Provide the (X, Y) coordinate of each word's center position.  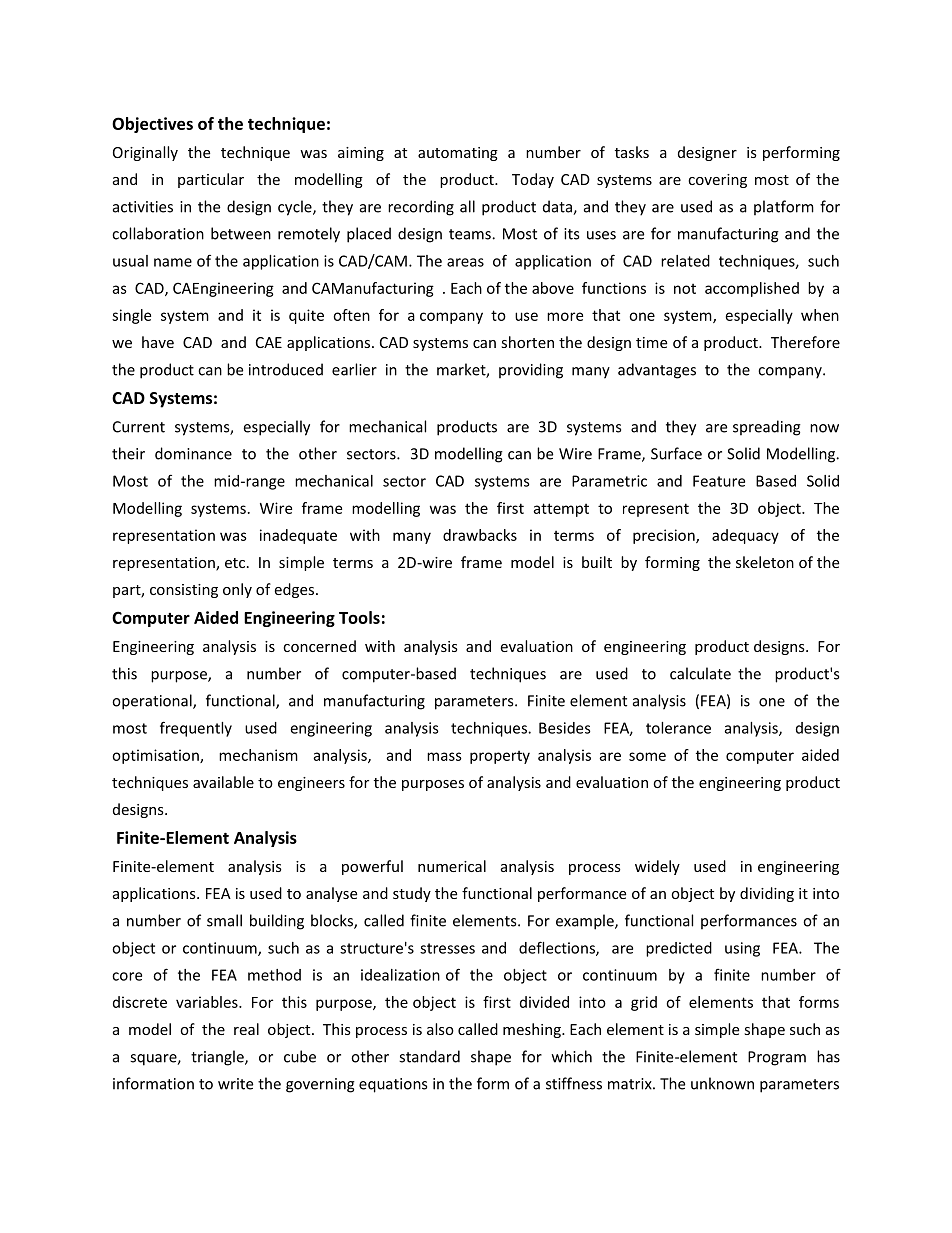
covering (717, 181)
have (158, 342)
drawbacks (480, 535)
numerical (452, 866)
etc (236, 563)
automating (458, 154)
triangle (218, 1058)
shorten (527, 342)
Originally (145, 153)
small (224, 920)
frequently (196, 729)
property (500, 757)
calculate (700, 673)
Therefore (805, 342)
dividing (767, 894)
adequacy (745, 536)
